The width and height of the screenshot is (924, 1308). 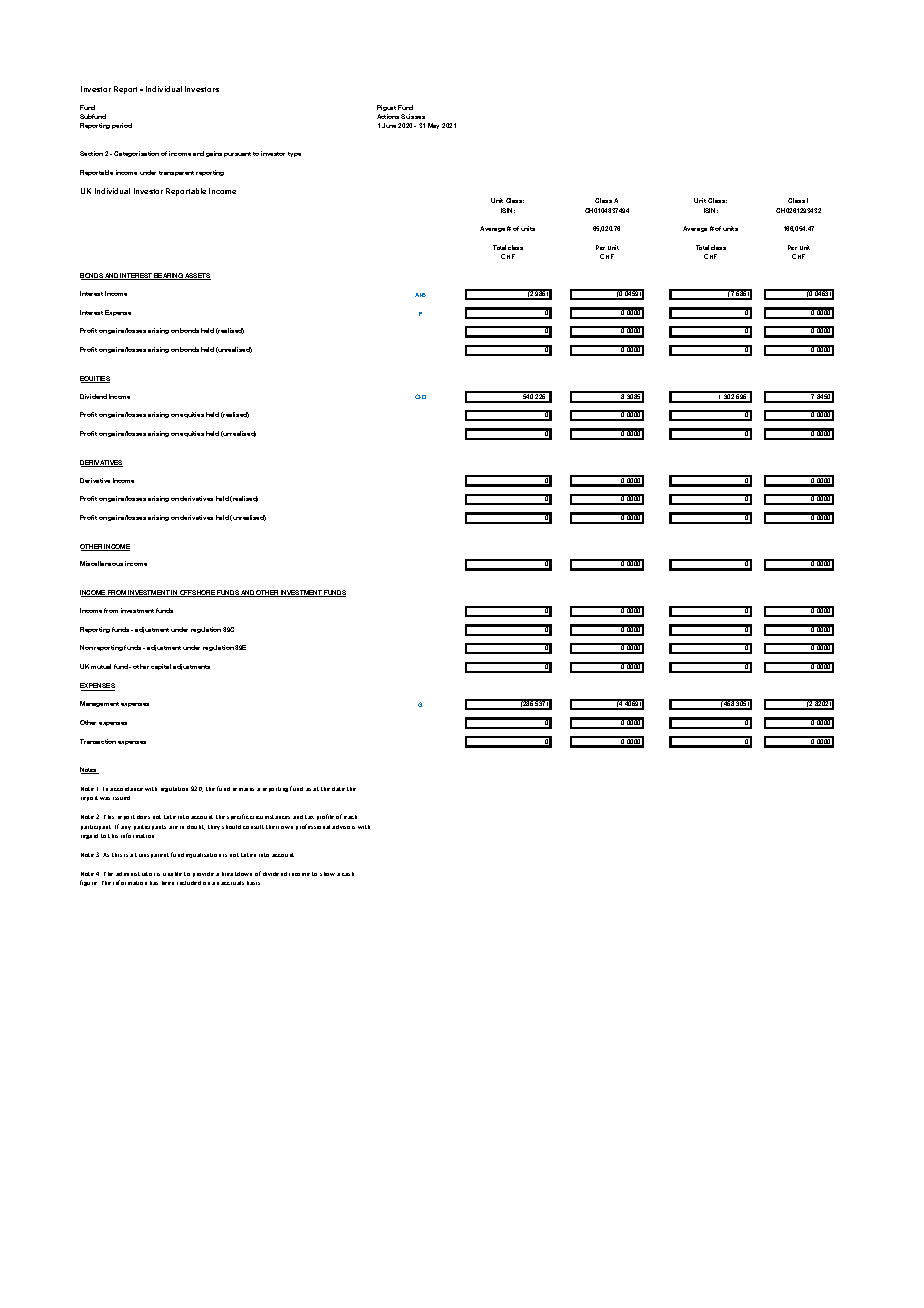 What do you see at coordinates (338, 789) in the screenshot?
I see `date` at bounding box center [338, 789].
